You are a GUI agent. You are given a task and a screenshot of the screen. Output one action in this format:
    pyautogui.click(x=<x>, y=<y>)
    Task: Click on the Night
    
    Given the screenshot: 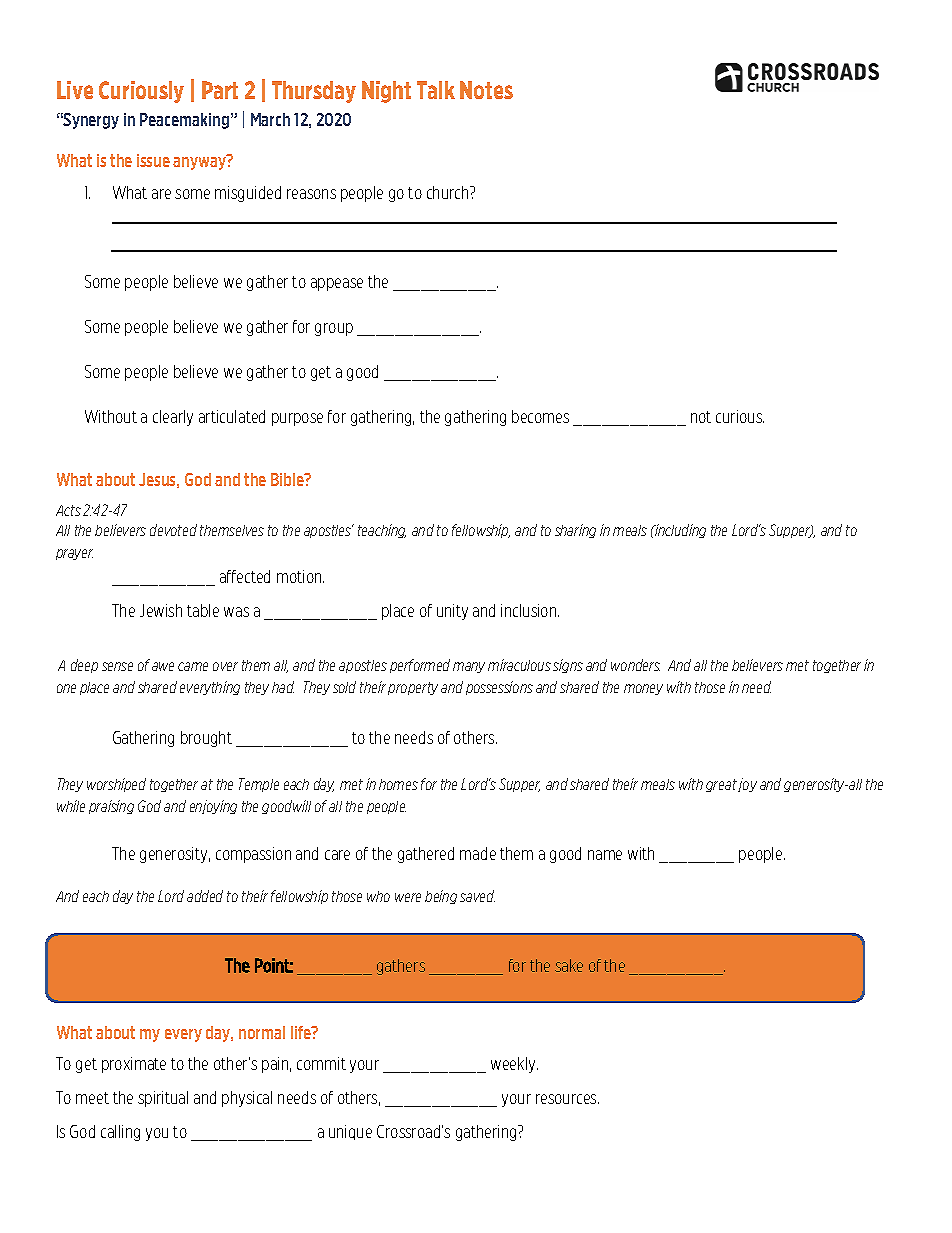 What is the action you would take?
    pyautogui.click(x=386, y=92)
